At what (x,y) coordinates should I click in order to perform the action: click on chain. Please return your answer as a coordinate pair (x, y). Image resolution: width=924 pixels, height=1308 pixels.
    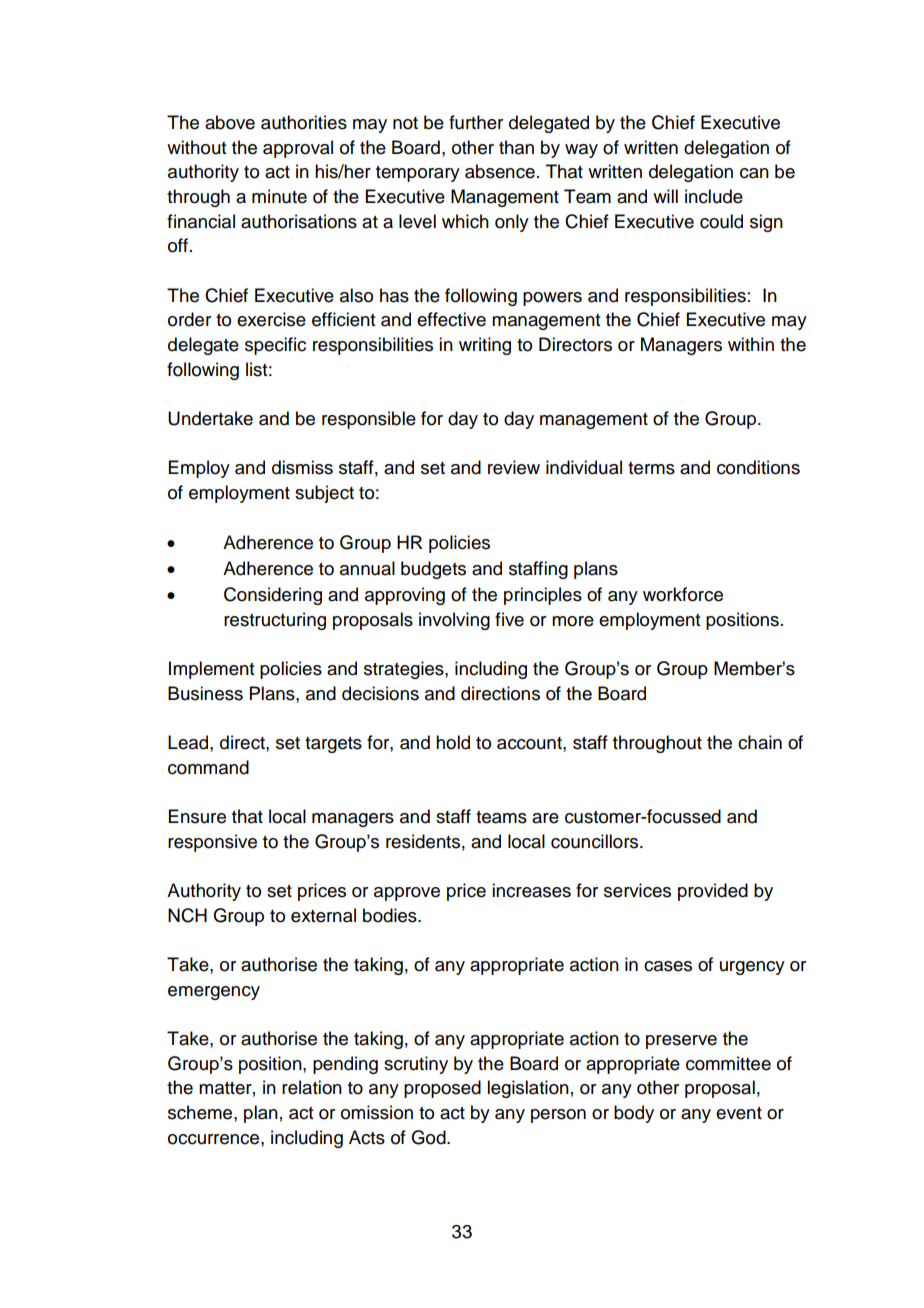
    Looking at the image, I should click on (760, 742).
